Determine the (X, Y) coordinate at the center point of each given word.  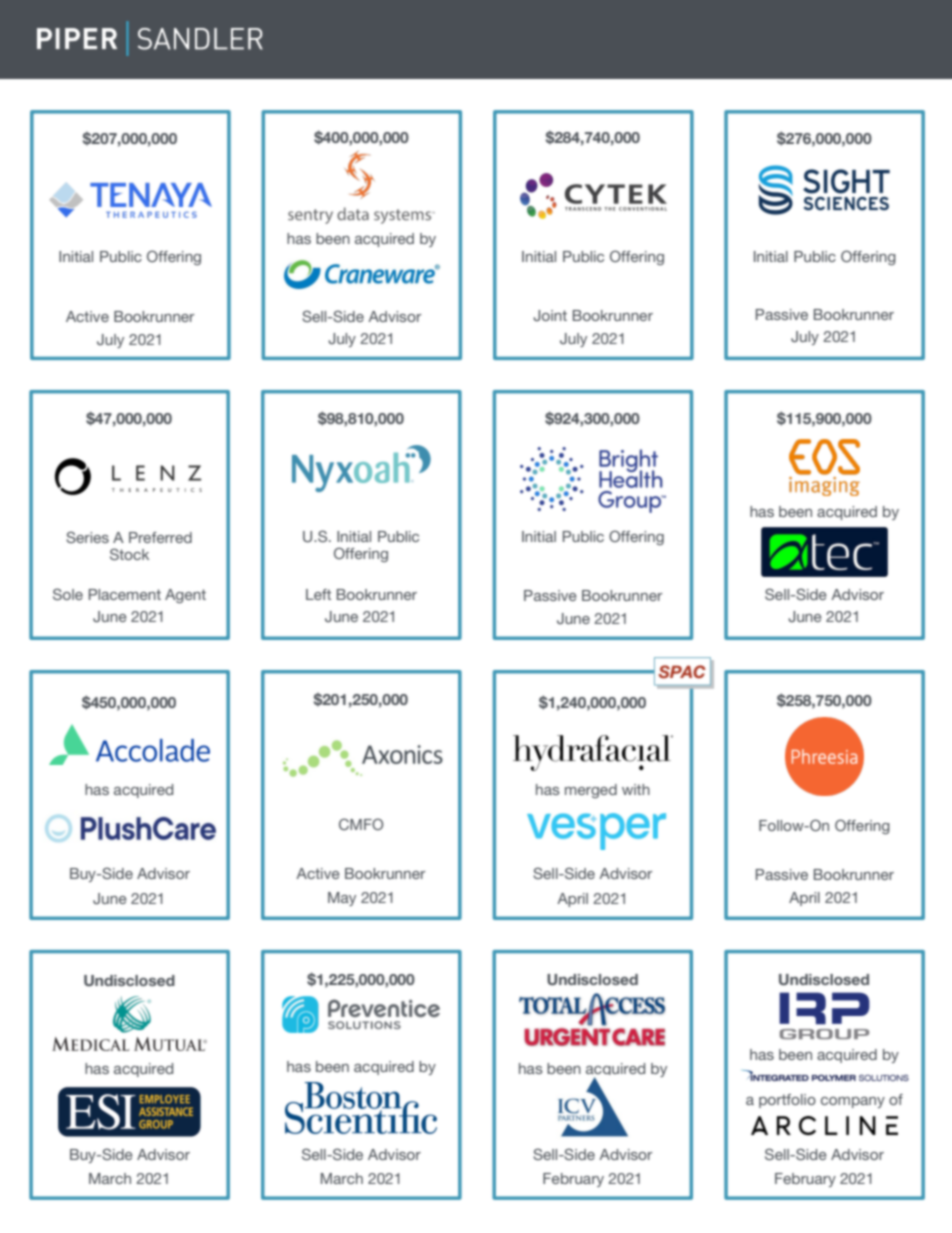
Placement (125, 594)
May (342, 899)
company (853, 1102)
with (636, 789)
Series (87, 537)
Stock (129, 554)
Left (318, 594)
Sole (68, 594)
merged (591, 791)
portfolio (787, 1101)
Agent (185, 596)
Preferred (160, 537)
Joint (550, 315)
